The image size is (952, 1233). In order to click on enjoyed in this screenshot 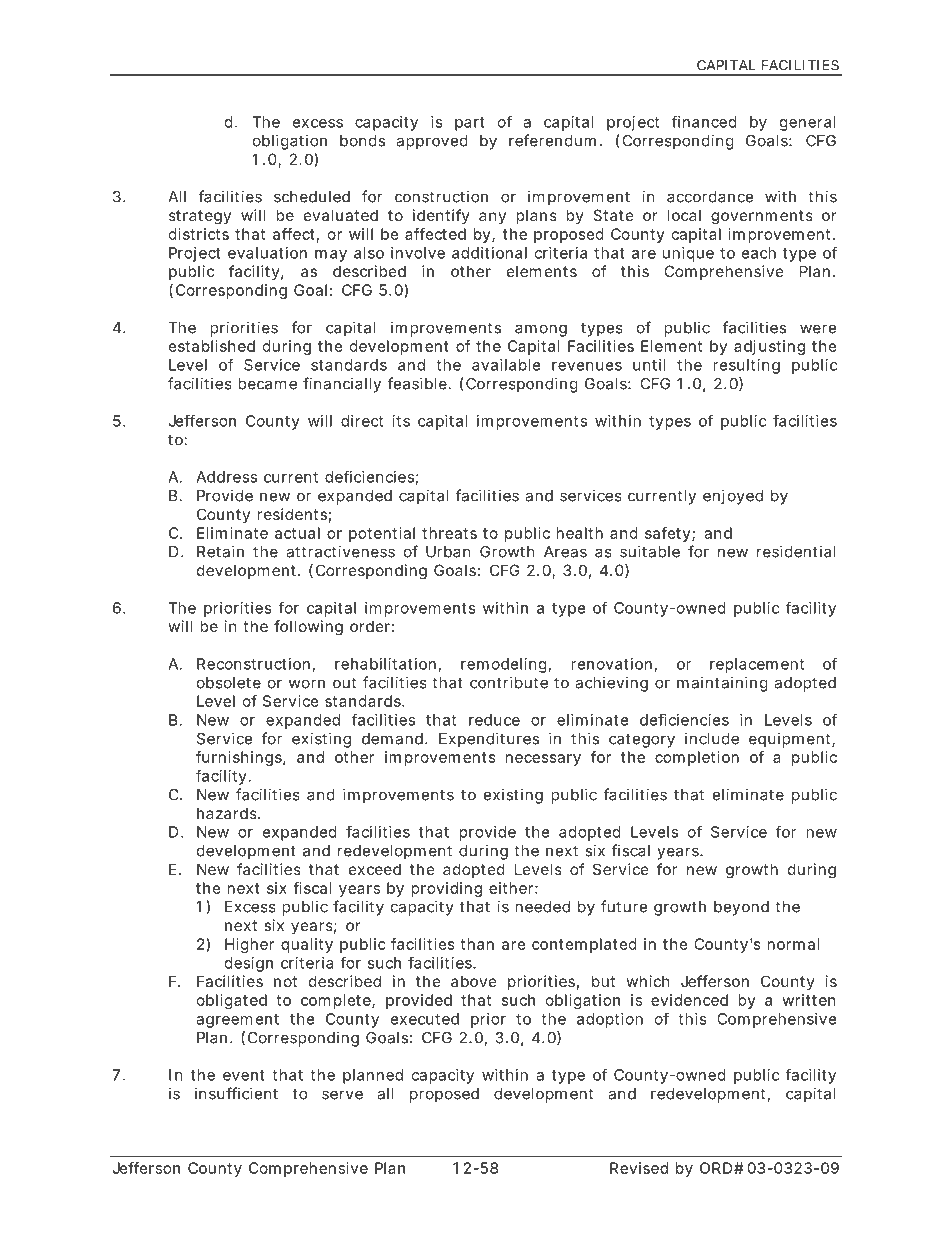, I will do `click(733, 497)`.
